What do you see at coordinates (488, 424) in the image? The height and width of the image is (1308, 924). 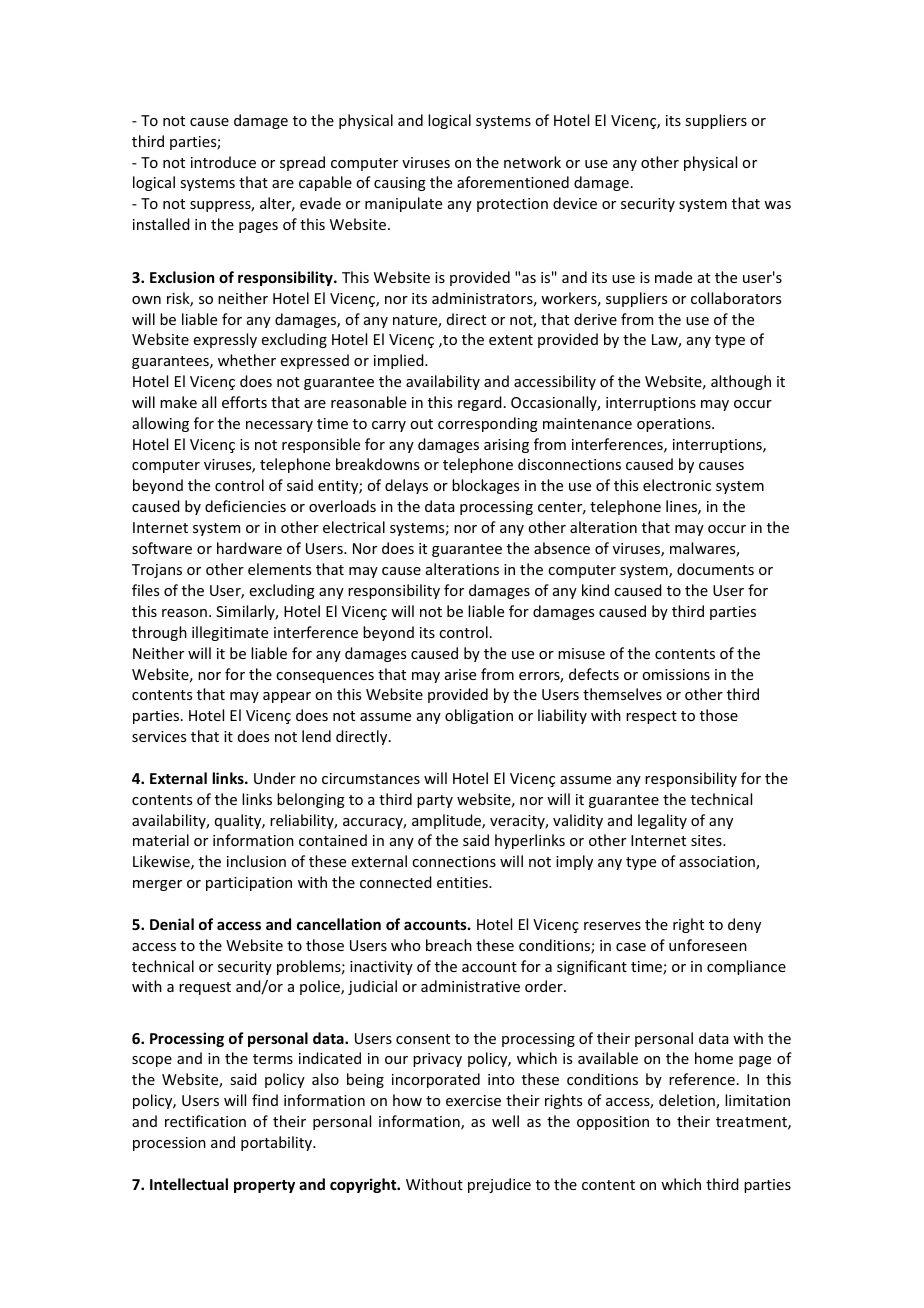 I see `corresponding` at bounding box center [488, 424].
